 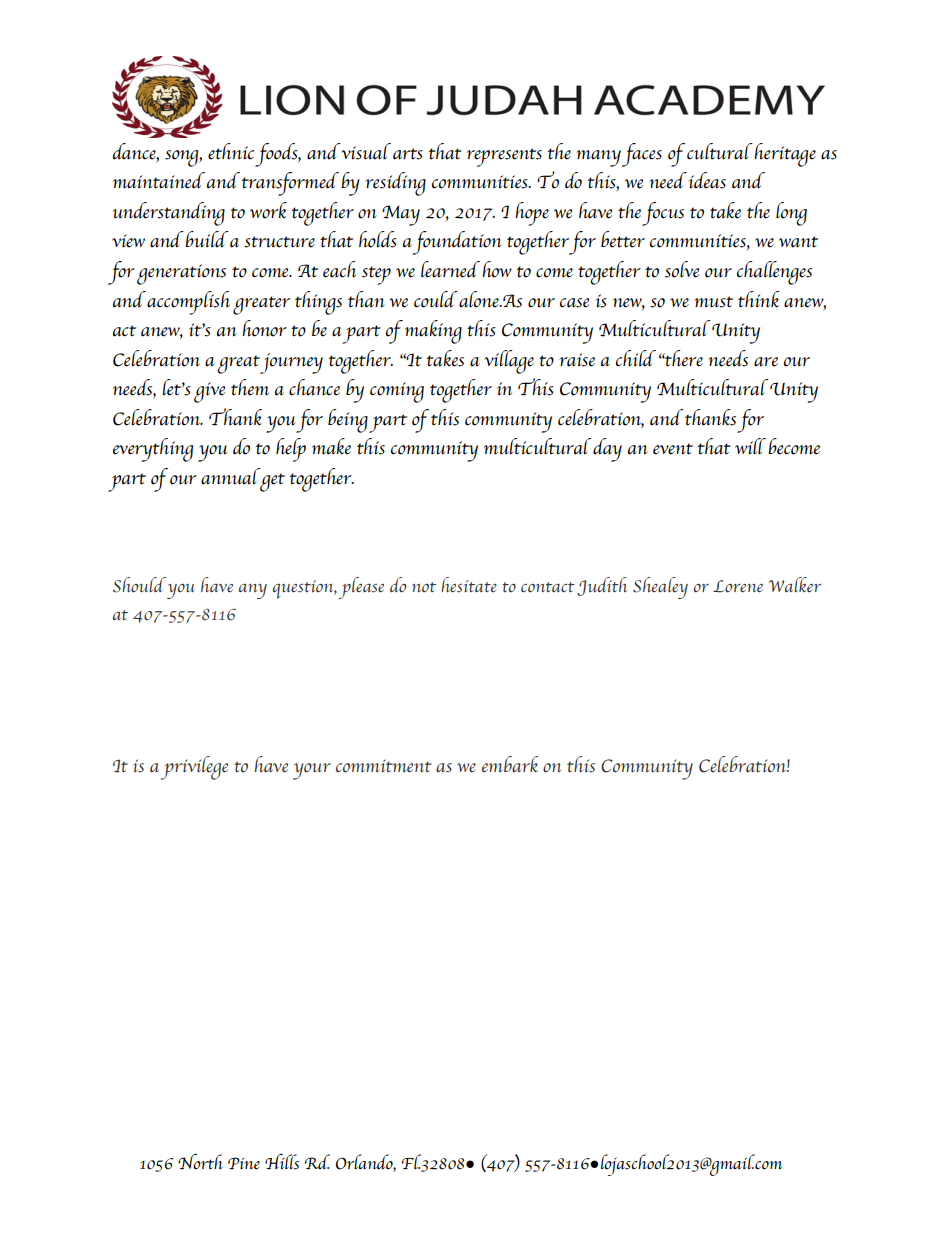 What do you see at coordinates (510, 764) in the screenshot?
I see `embark` at bounding box center [510, 764].
